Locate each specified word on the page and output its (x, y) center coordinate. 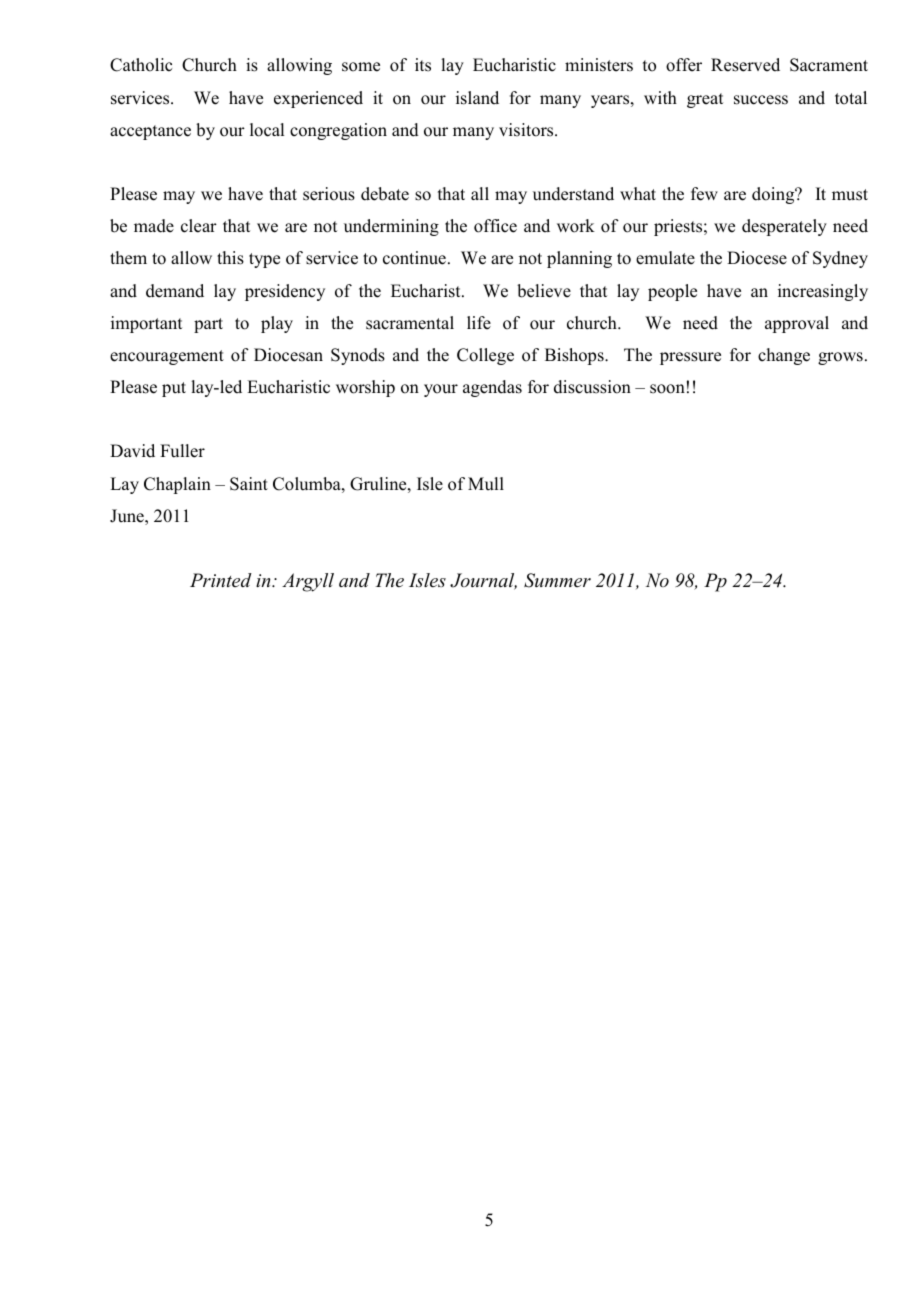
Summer (557, 580)
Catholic (141, 65)
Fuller (182, 451)
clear (199, 226)
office (495, 226)
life (479, 323)
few (704, 194)
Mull (486, 484)
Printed (221, 580)
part (208, 325)
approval (797, 324)
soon (667, 389)
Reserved (745, 65)
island (477, 98)
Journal (483, 581)
